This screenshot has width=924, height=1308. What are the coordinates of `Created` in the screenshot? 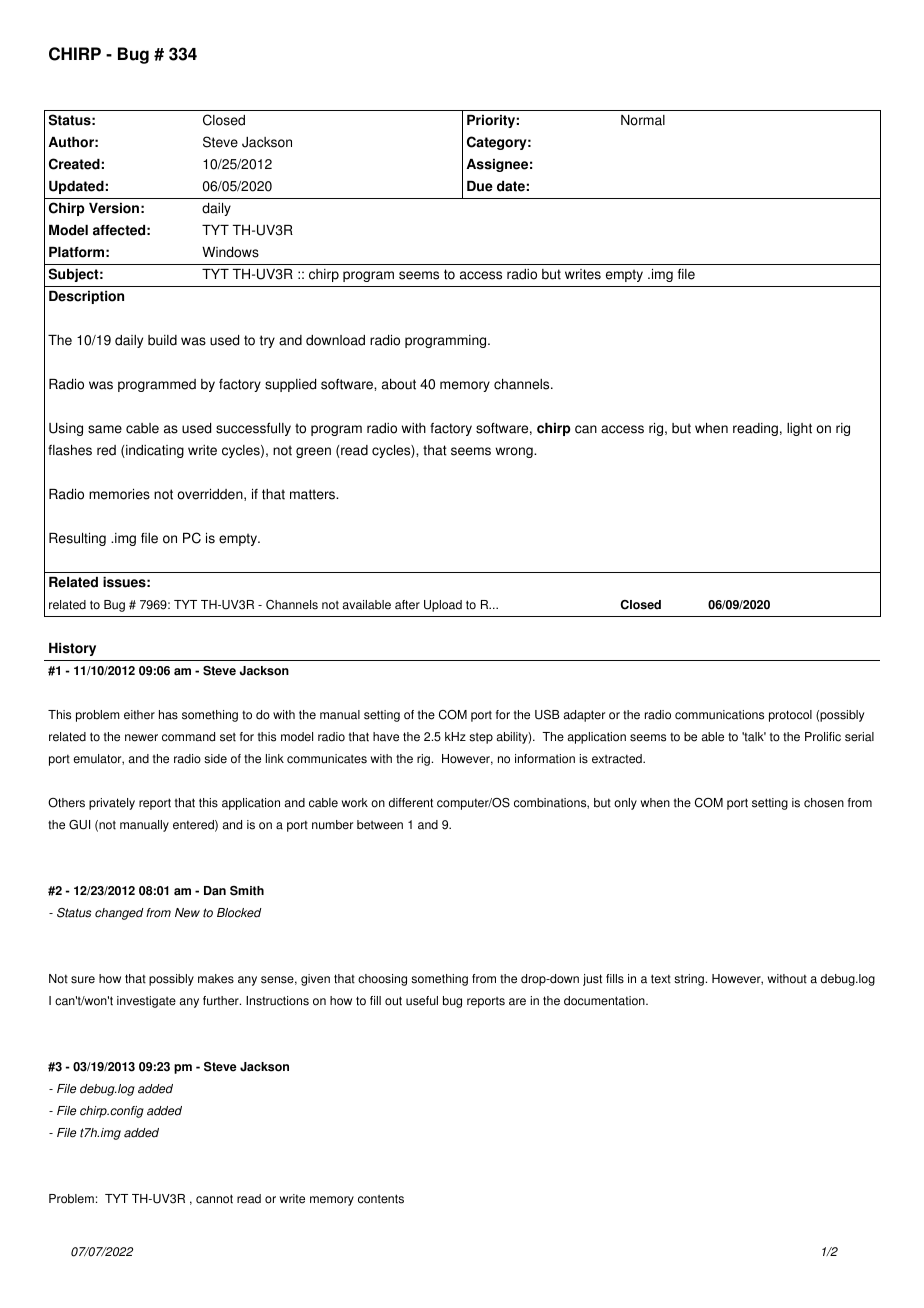 It's located at (74, 164).
